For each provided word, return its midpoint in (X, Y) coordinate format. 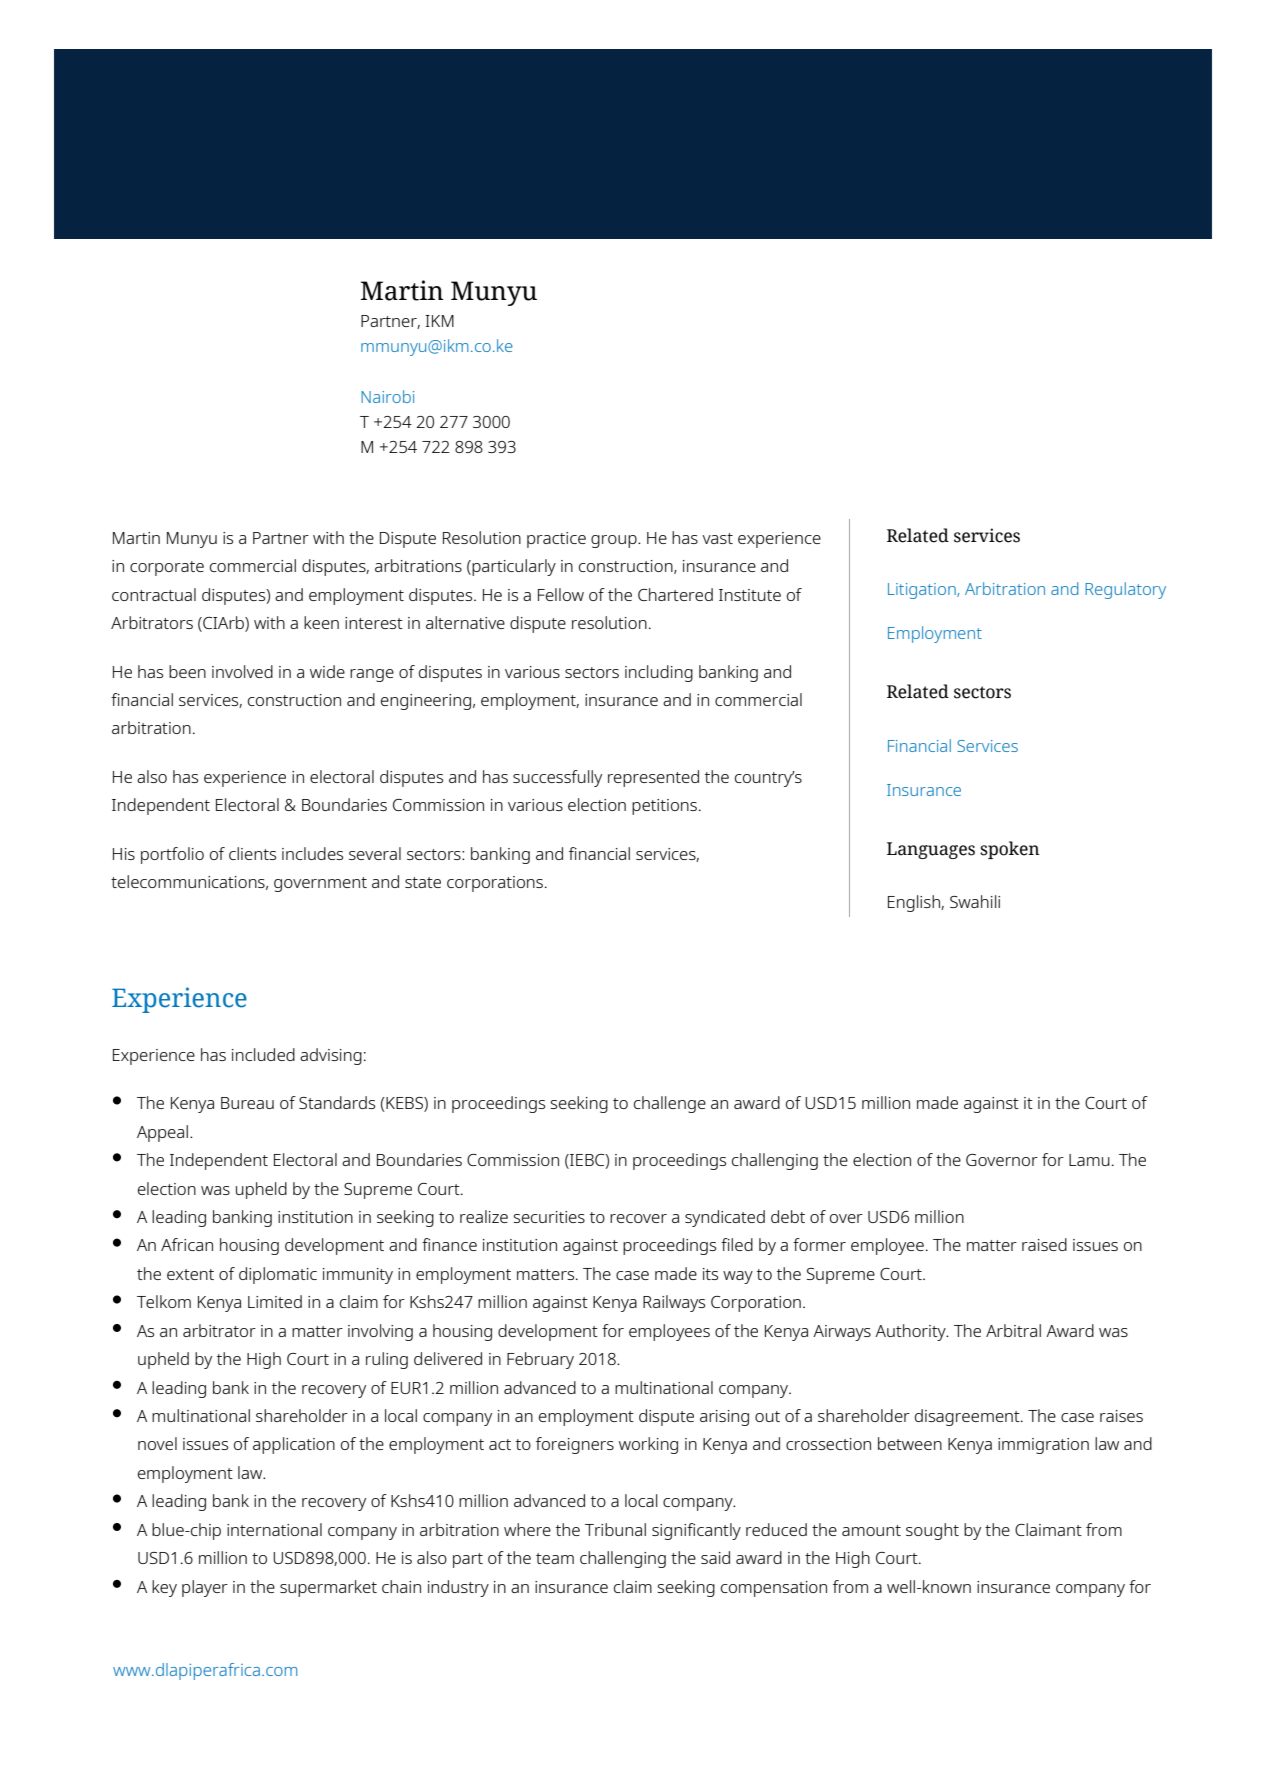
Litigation (923, 591)
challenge (670, 1104)
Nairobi (387, 396)
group (615, 541)
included (263, 1054)
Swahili (975, 901)
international (274, 1529)
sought (932, 1531)
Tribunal (615, 1529)
